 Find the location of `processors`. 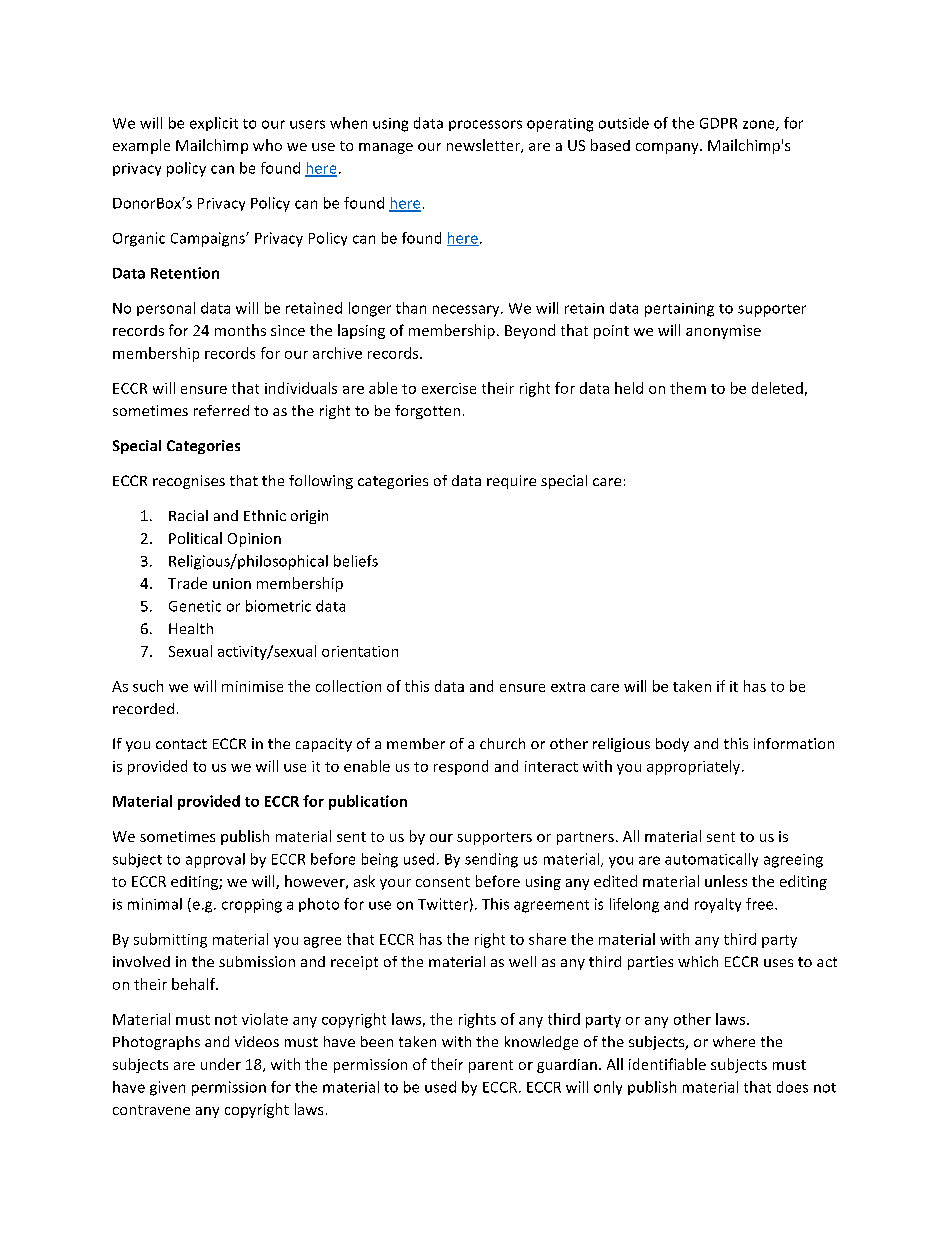

processors is located at coordinates (485, 125).
